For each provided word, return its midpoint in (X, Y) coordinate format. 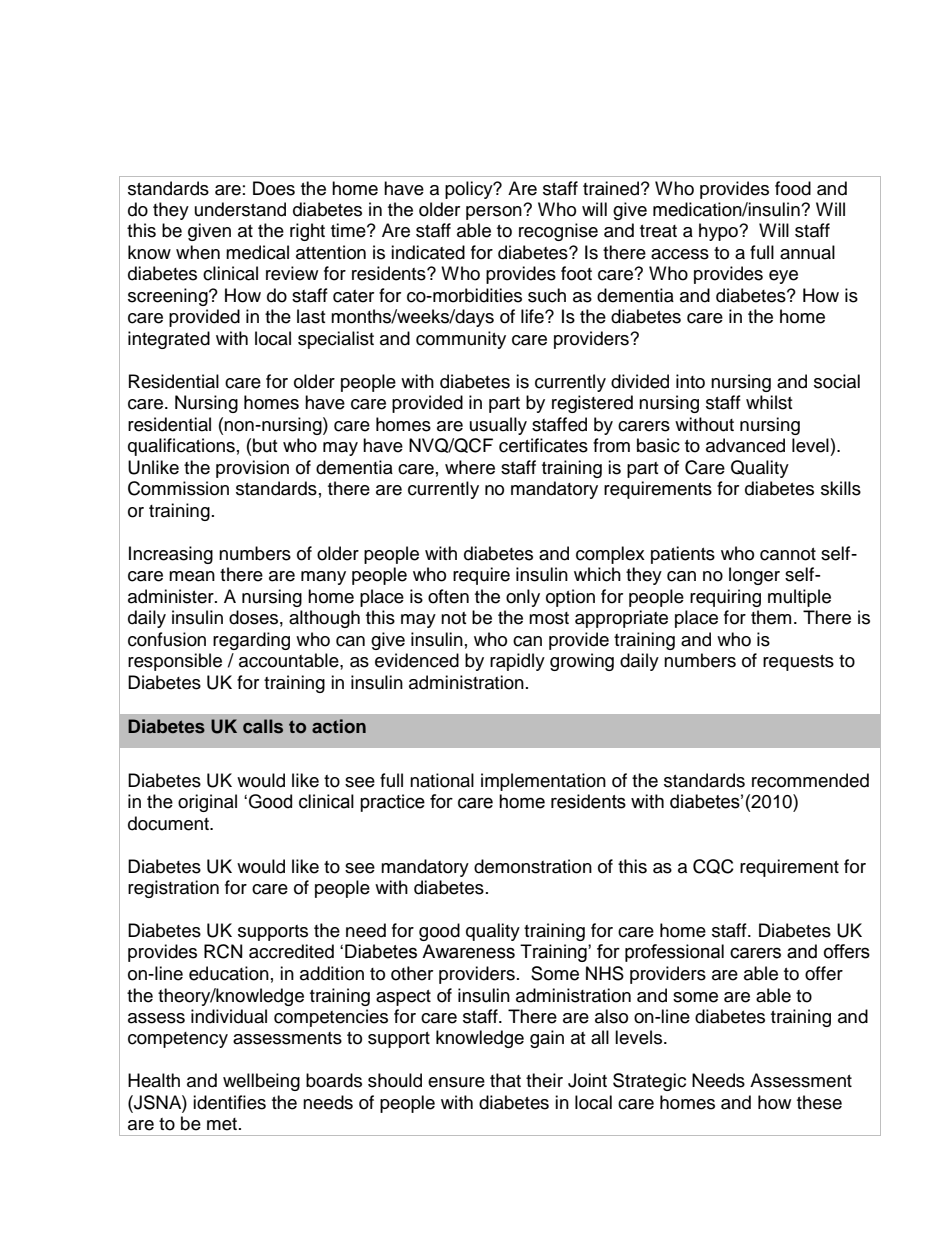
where (470, 467)
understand (240, 209)
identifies (229, 1102)
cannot (788, 554)
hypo (719, 232)
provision (252, 469)
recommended (810, 780)
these (819, 1102)
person (495, 212)
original (207, 803)
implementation (543, 782)
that (505, 1080)
